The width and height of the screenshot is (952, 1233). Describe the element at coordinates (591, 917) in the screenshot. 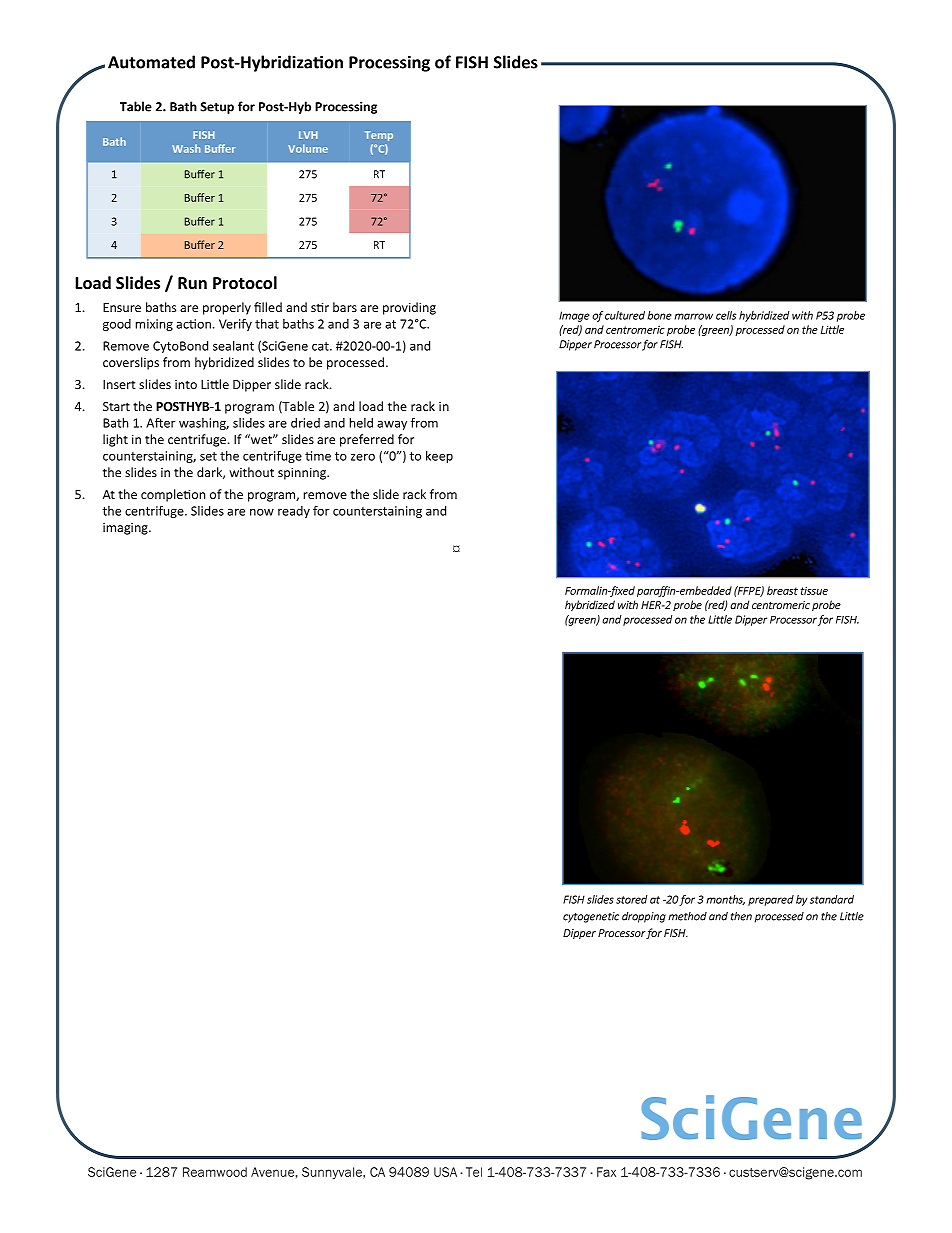

I see `cytogenetic` at that location.
